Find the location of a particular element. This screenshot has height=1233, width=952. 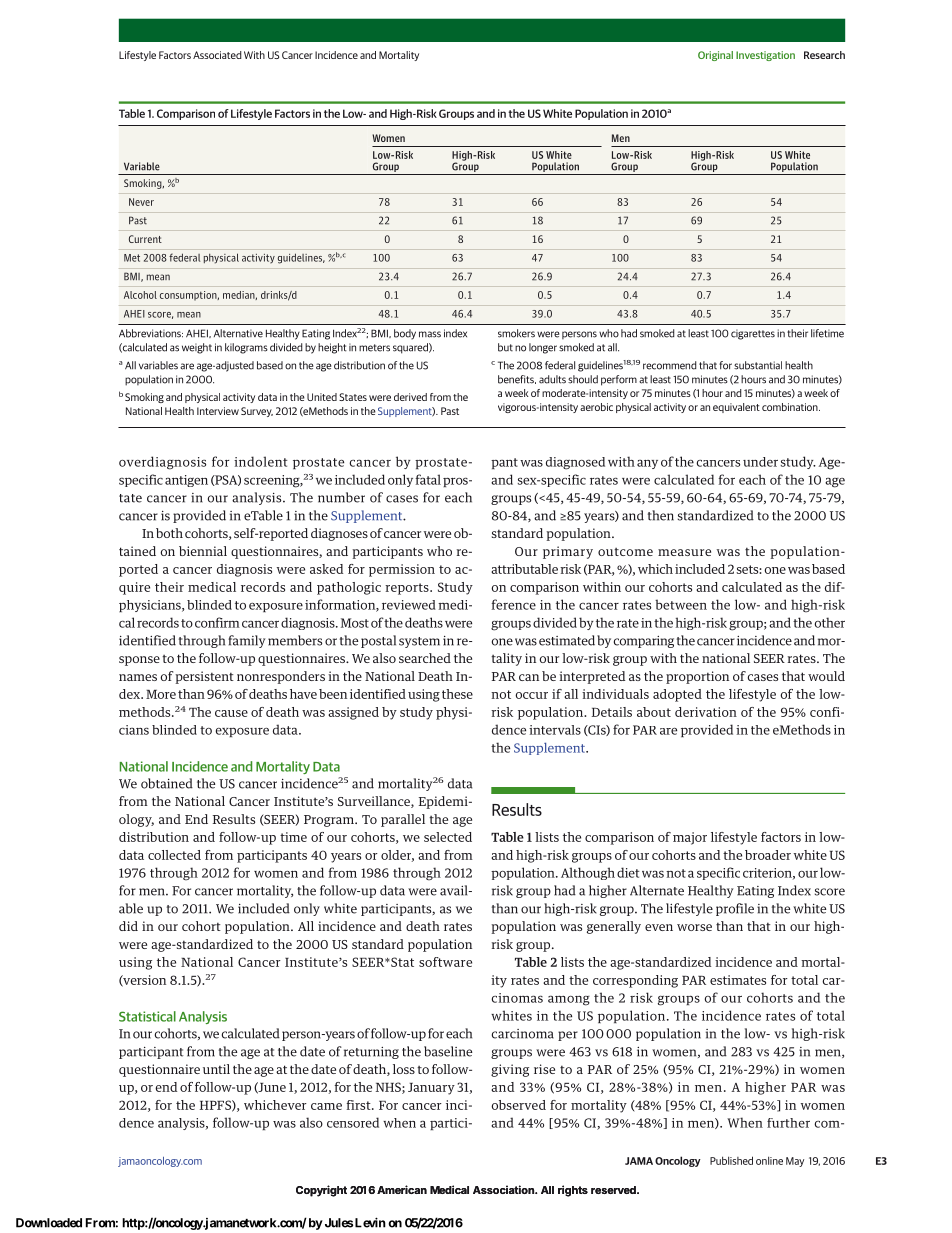

substantial is located at coordinates (758, 365).
